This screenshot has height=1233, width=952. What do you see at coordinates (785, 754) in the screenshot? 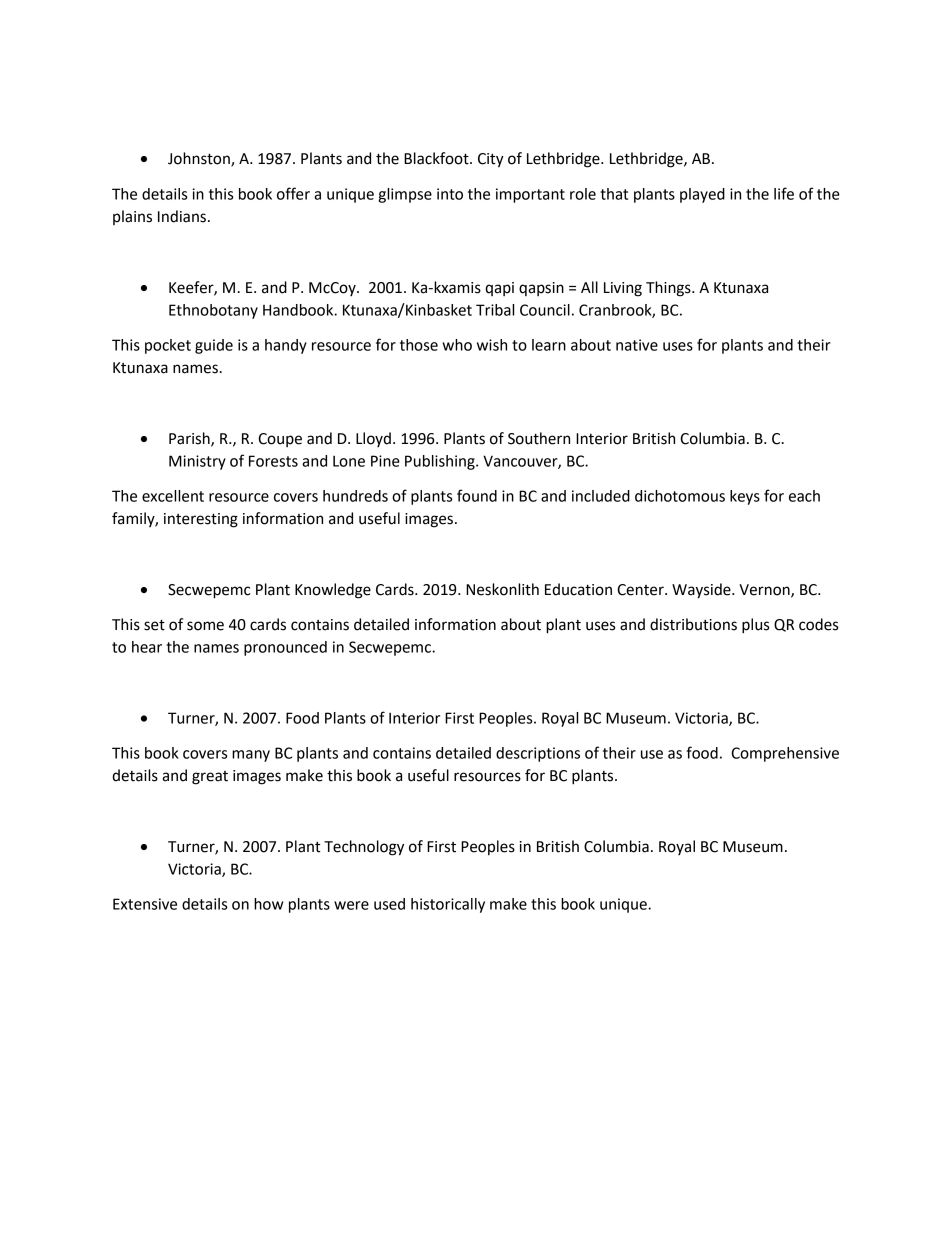
I see `Comprehensive` at bounding box center [785, 754].
